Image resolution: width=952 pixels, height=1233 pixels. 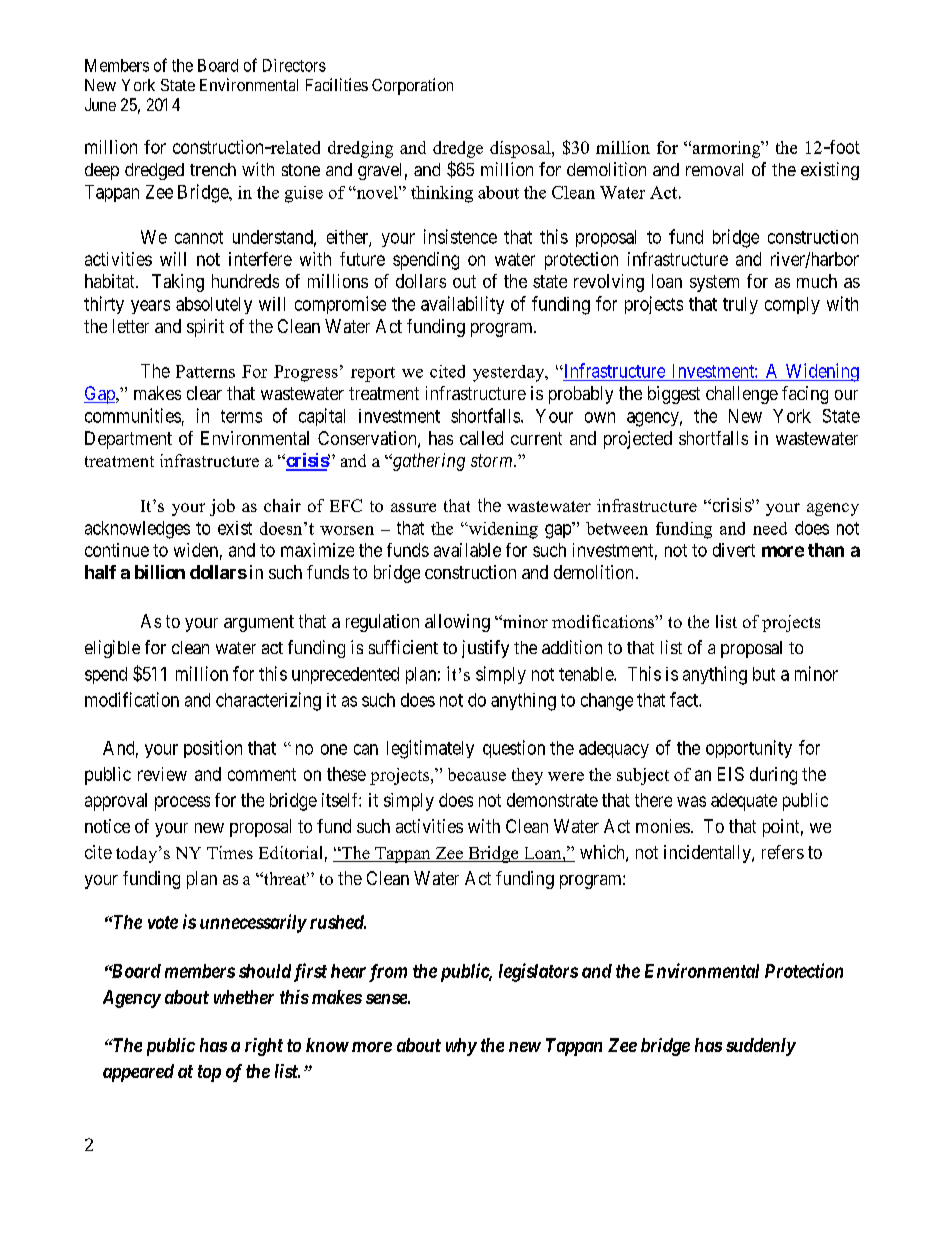 What do you see at coordinates (412, 86) in the page?
I see `Corporation` at bounding box center [412, 86].
